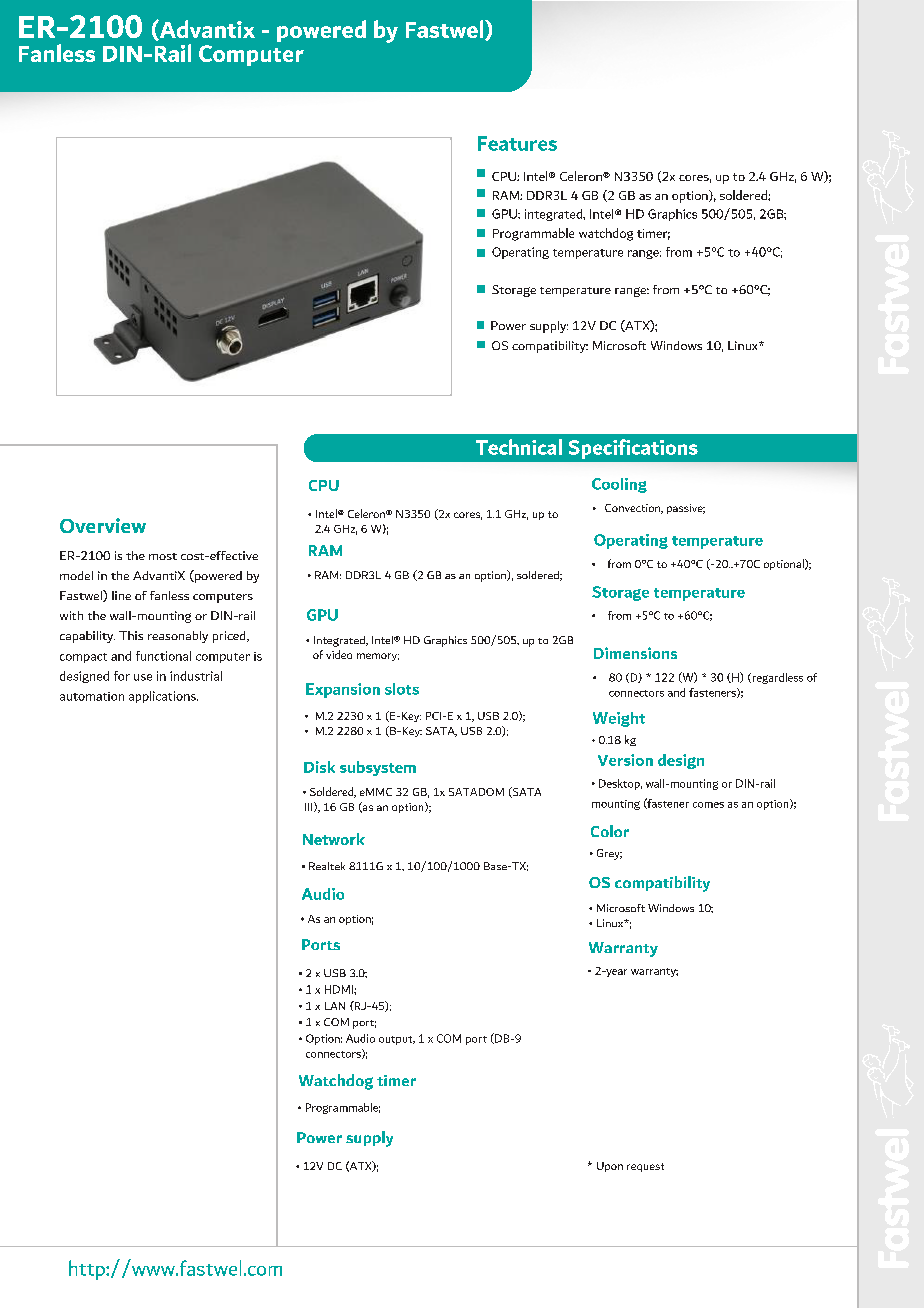 The width and height of the screenshot is (924, 1308). I want to click on Features, so click(517, 143).
